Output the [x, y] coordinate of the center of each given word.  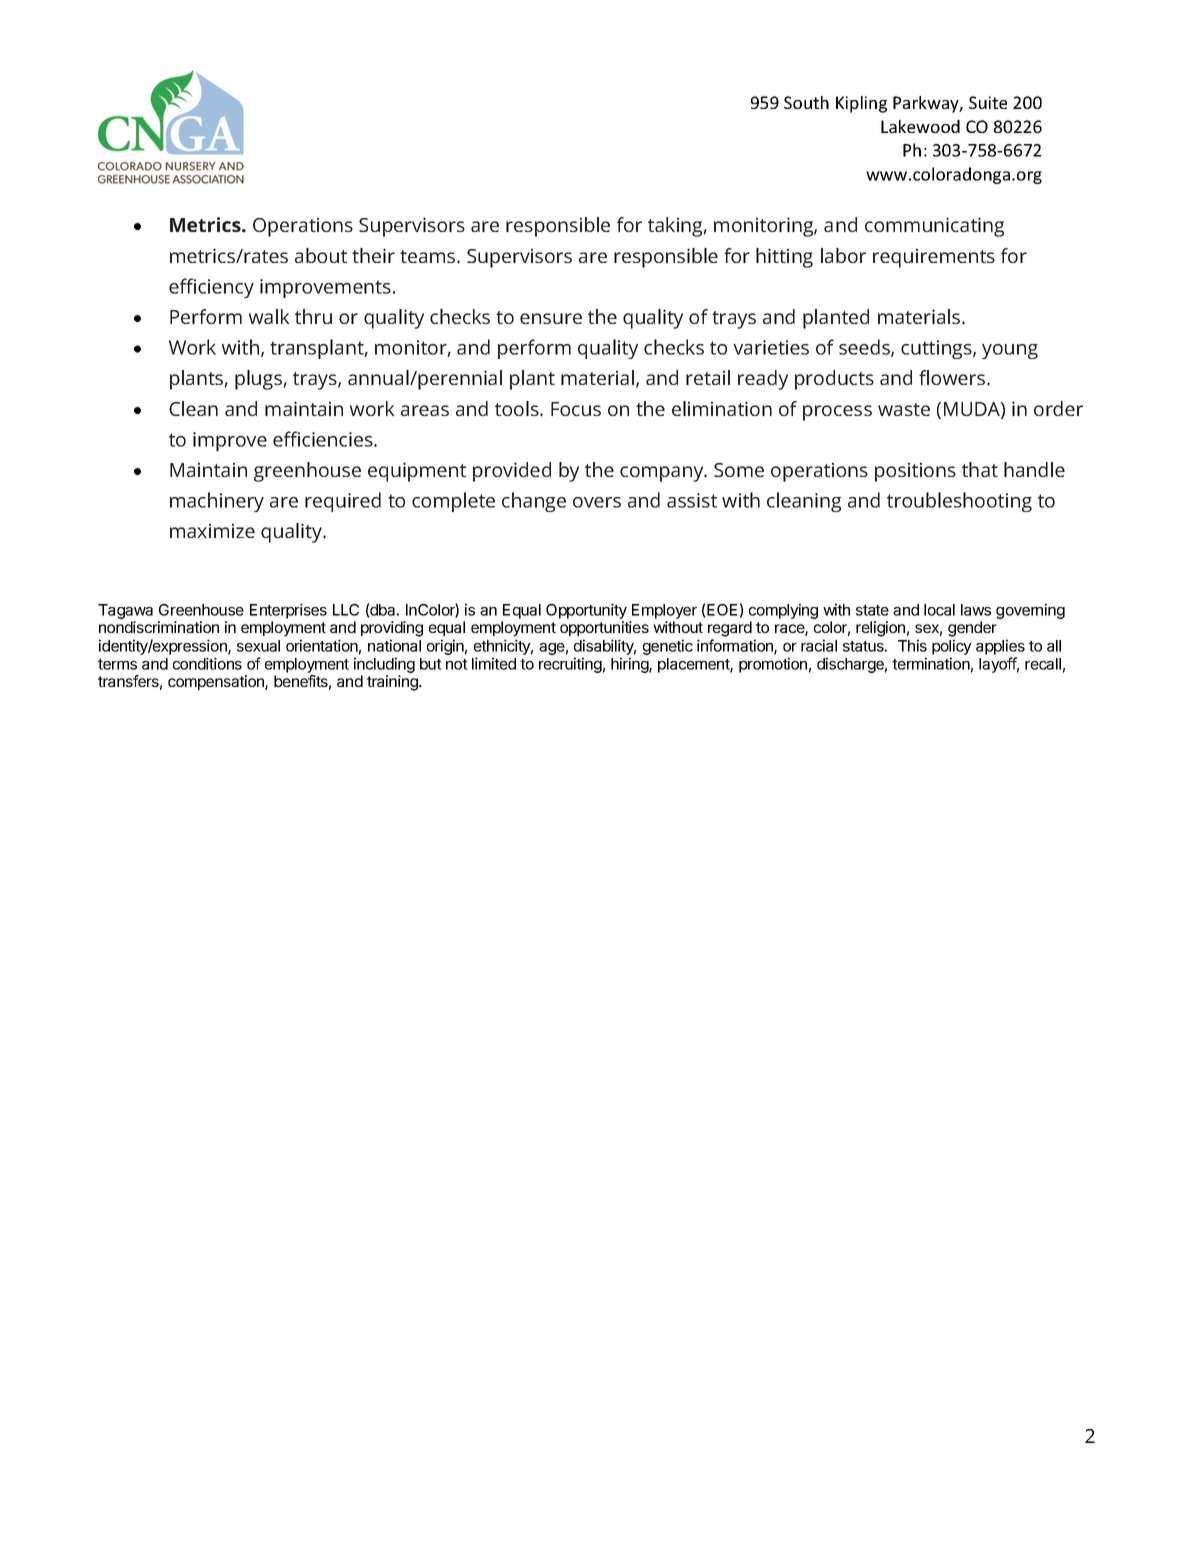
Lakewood [920, 126]
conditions [207, 663]
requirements [934, 258]
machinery [217, 502]
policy [952, 647]
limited [494, 663]
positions [915, 472]
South [806, 102]
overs [597, 502]
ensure [551, 318]
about [321, 255]
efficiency [211, 288]
